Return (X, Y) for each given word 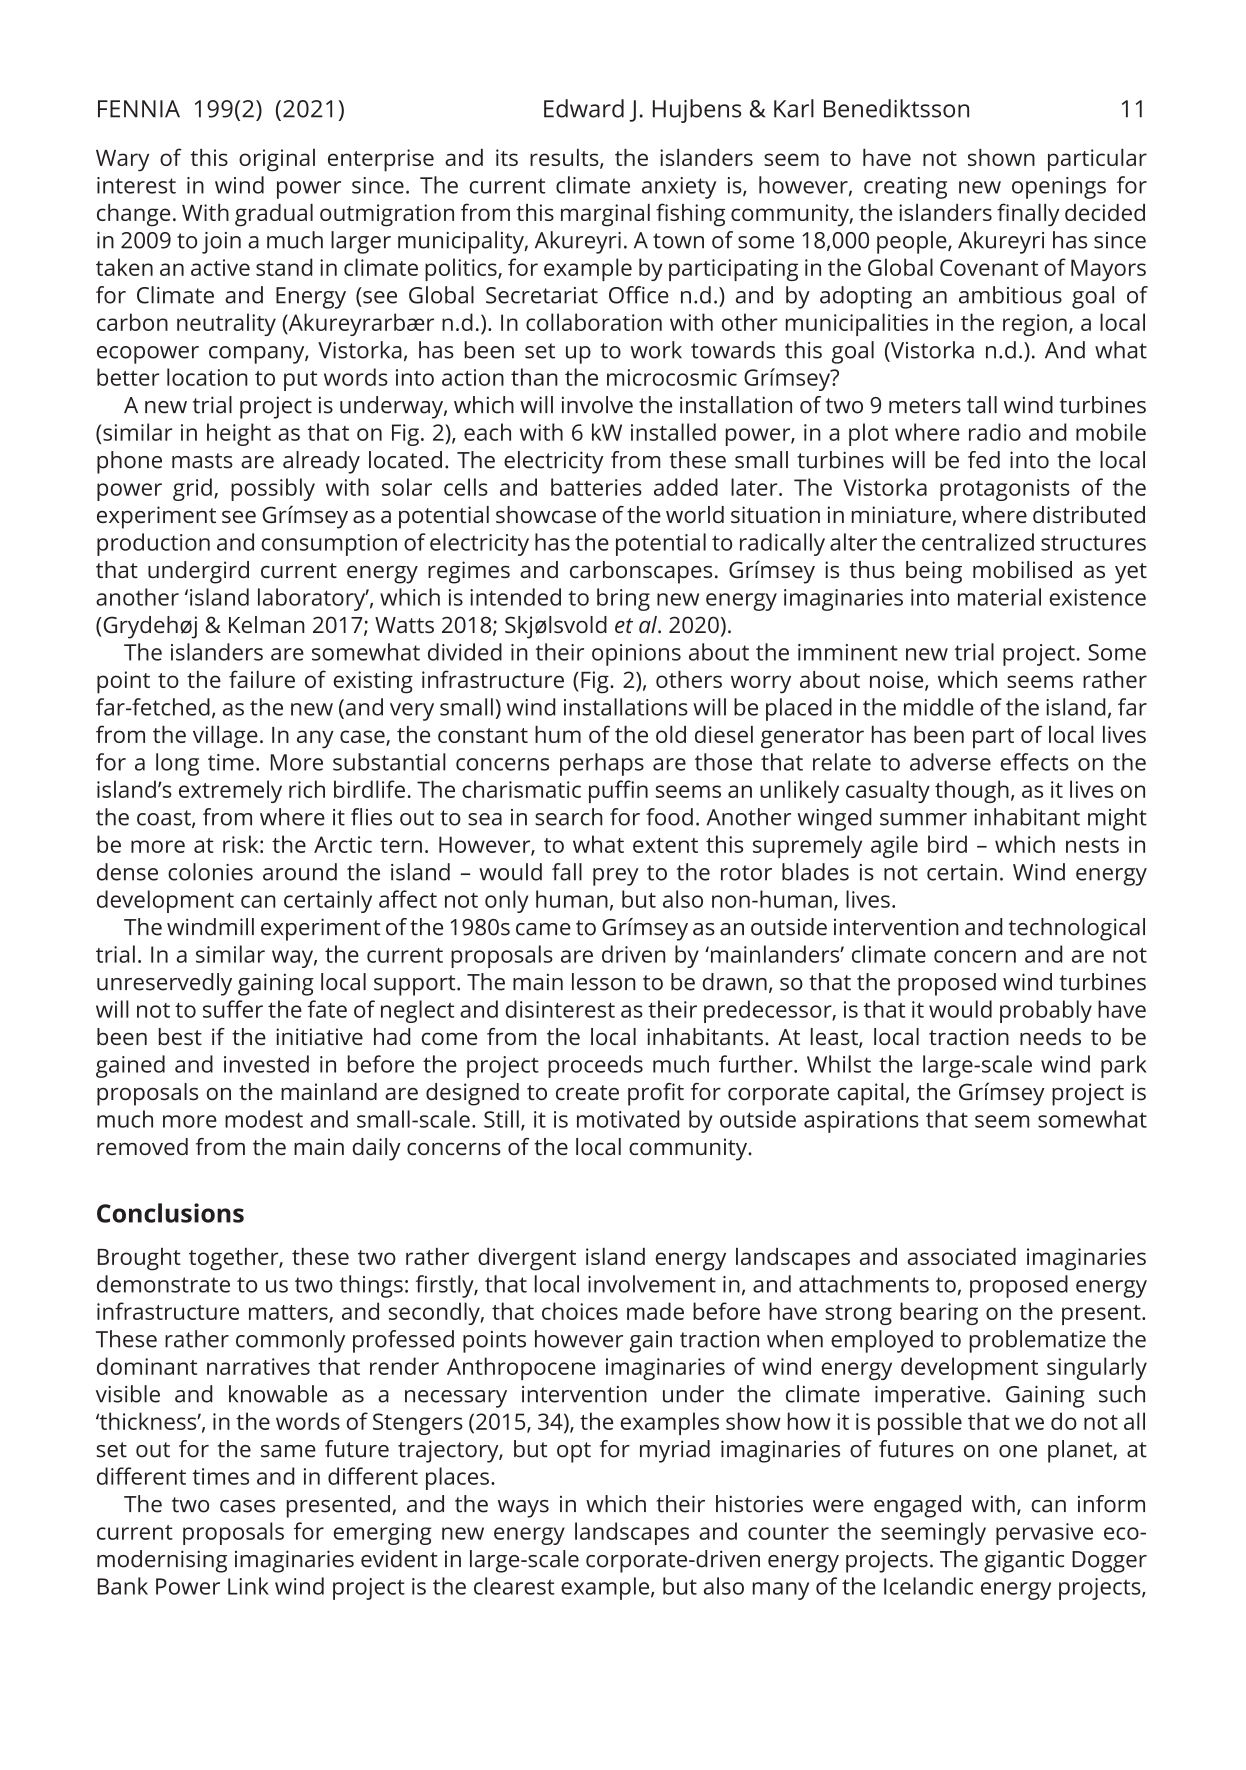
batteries (596, 487)
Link (248, 1586)
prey (616, 877)
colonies (210, 872)
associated (962, 1256)
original (277, 160)
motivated (628, 1119)
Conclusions (170, 1213)
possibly (273, 489)
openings (1059, 188)
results (565, 159)
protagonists (1005, 490)
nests (1092, 845)
